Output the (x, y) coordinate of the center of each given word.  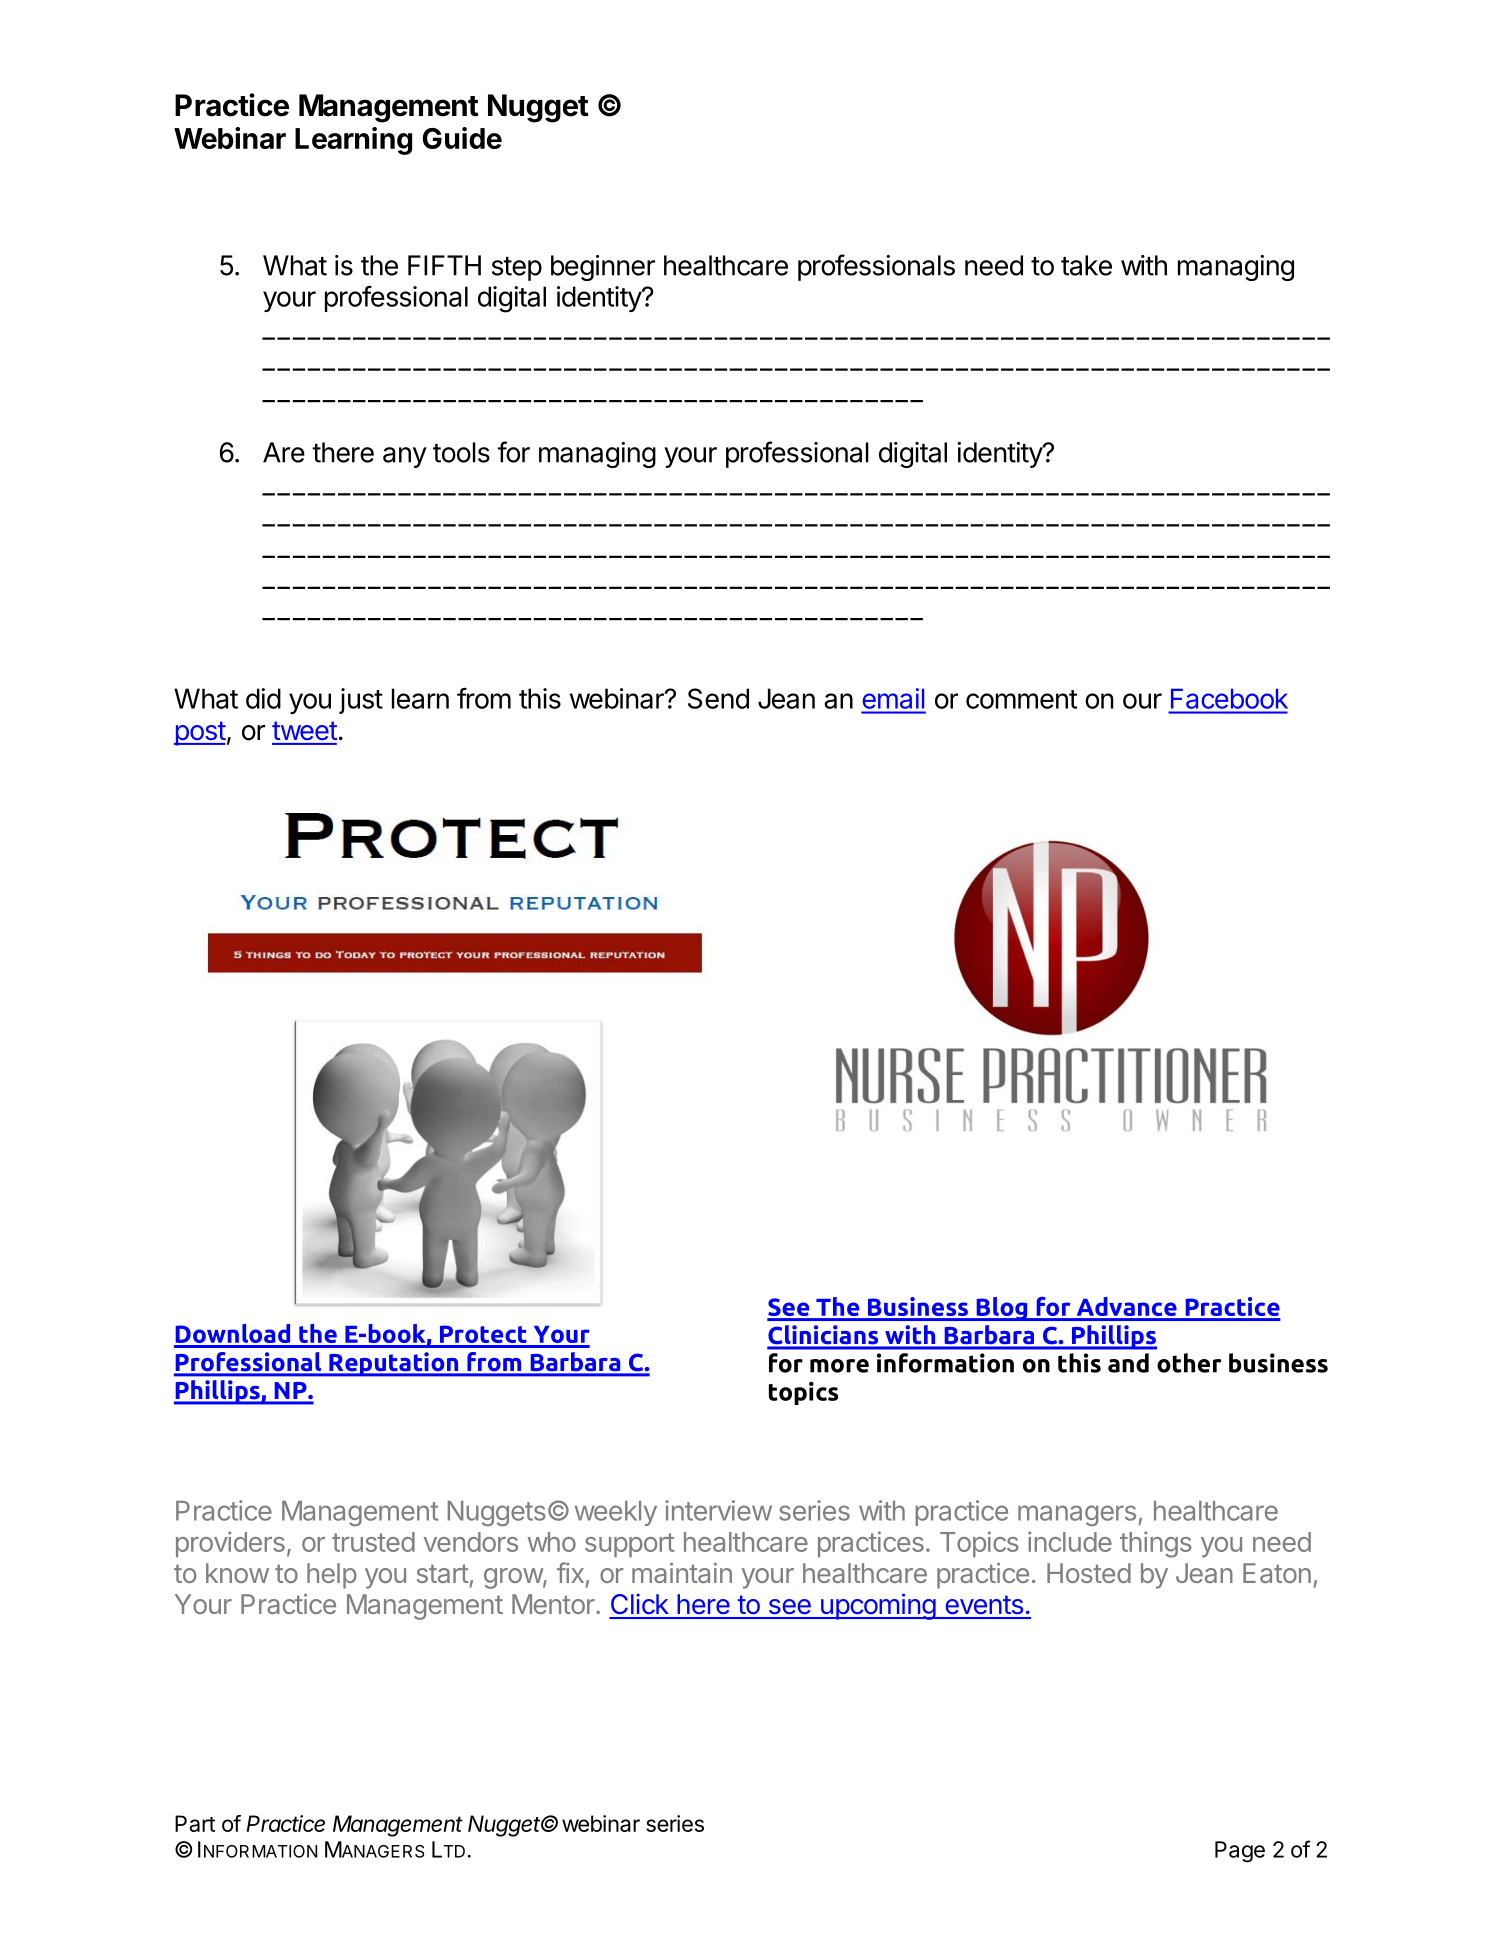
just (361, 701)
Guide (462, 138)
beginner (603, 268)
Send (718, 698)
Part (195, 1823)
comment (1021, 699)
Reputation (394, 1364)
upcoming (877, 1606)
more (839, 1366)
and (1128, 1363)
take (1086, 265)
